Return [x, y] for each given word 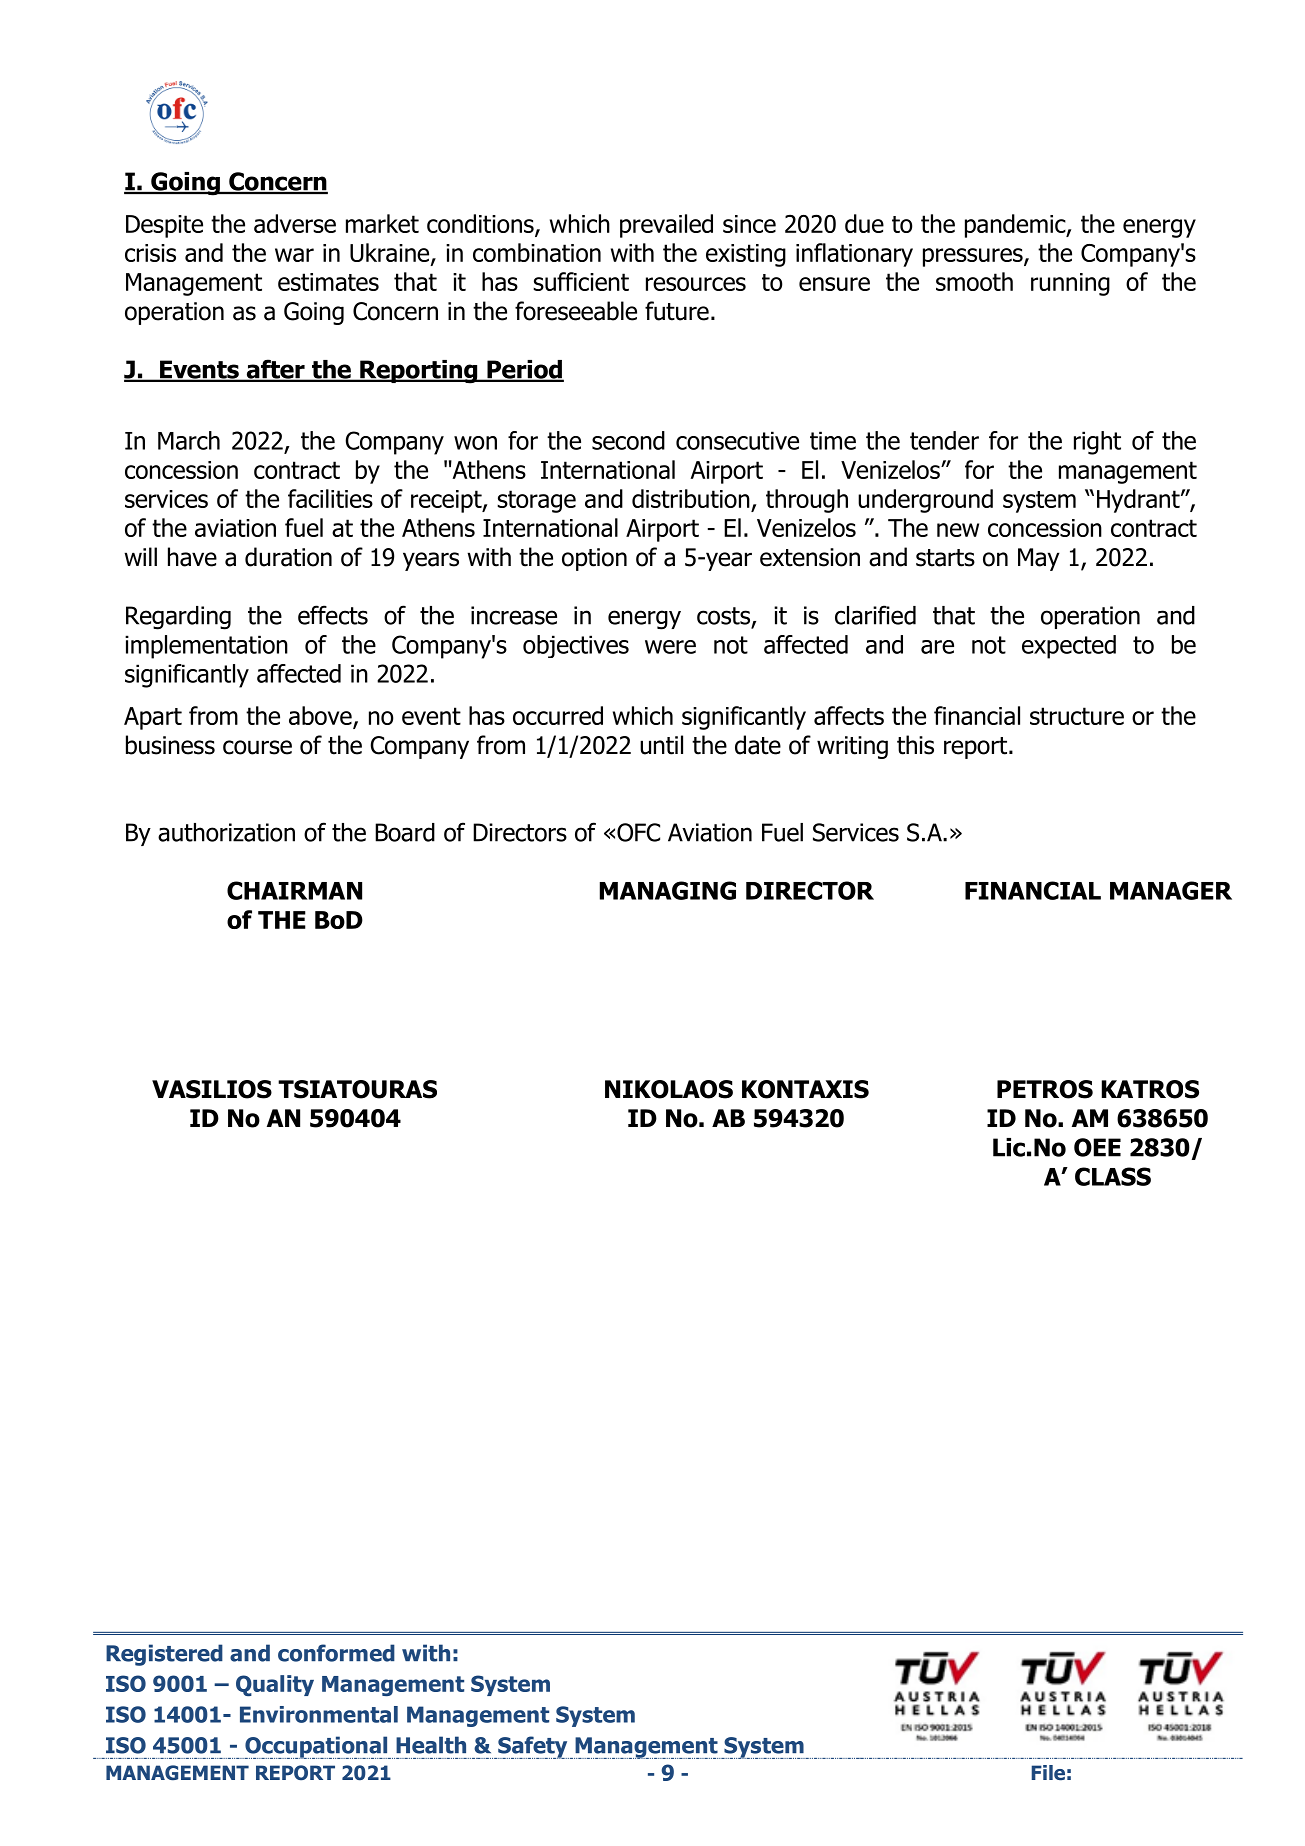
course [257, 747]
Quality [275, 1685]
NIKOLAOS [669, 1089]
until [661, 745]
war [294, 255]
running [1070, 284]
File [1048, 1773]
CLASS [1113, 1176]
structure [1077, 716]
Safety [532, 1747]
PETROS [1045, 1089]
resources [696, 284]
